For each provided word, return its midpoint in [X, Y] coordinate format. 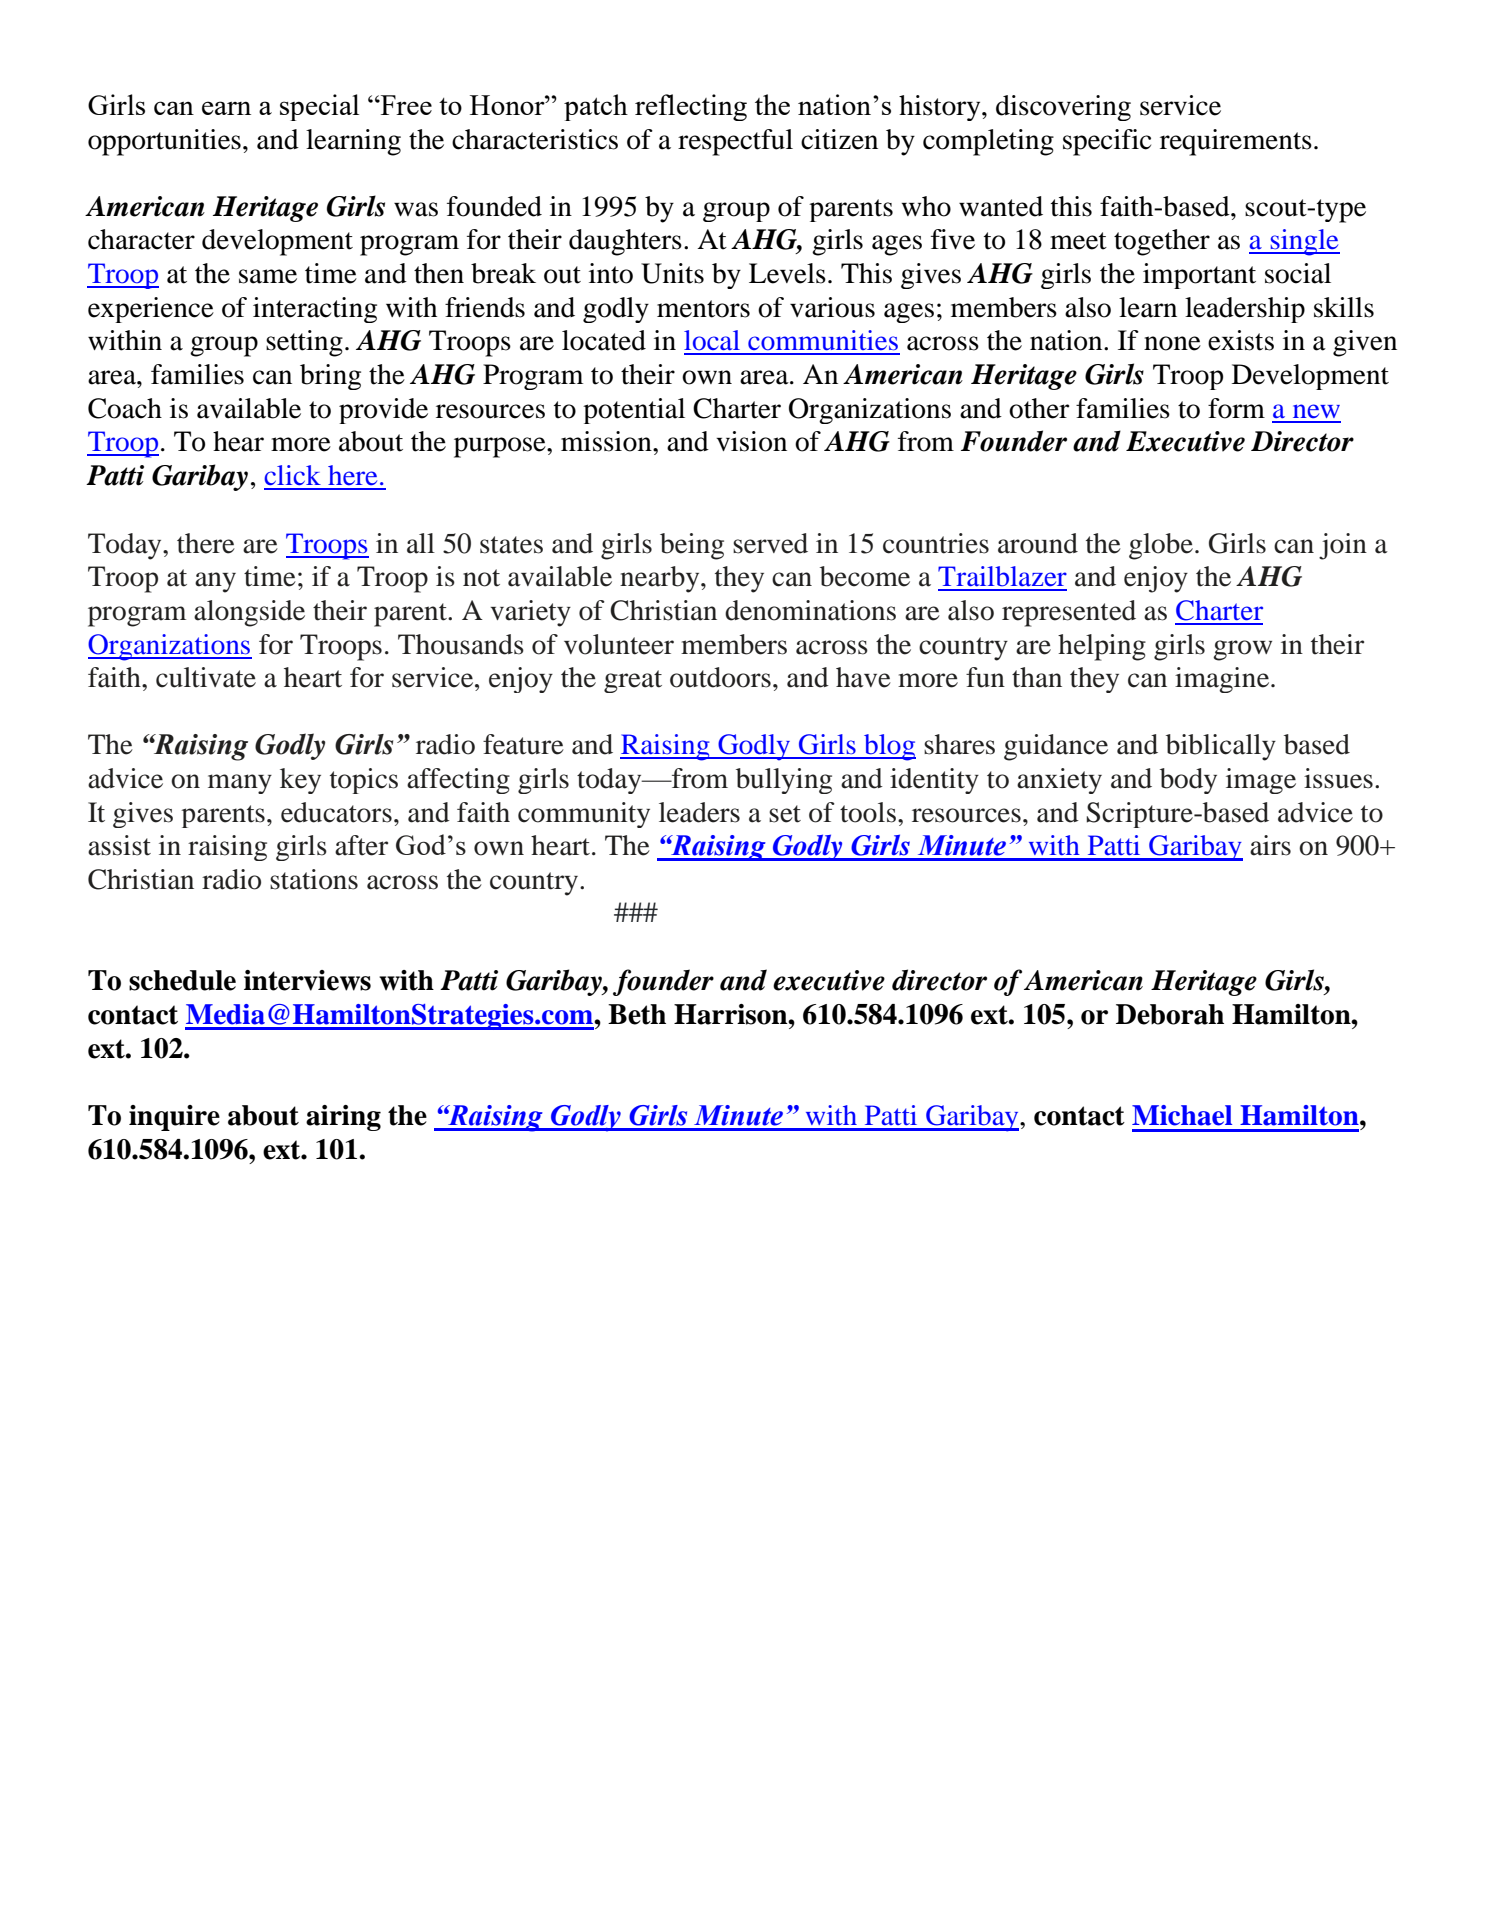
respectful [735, 142]
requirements [1236, 142]
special [319, 107]
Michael [1182, 1115]
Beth [637, 1014]
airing [343, 1118]
